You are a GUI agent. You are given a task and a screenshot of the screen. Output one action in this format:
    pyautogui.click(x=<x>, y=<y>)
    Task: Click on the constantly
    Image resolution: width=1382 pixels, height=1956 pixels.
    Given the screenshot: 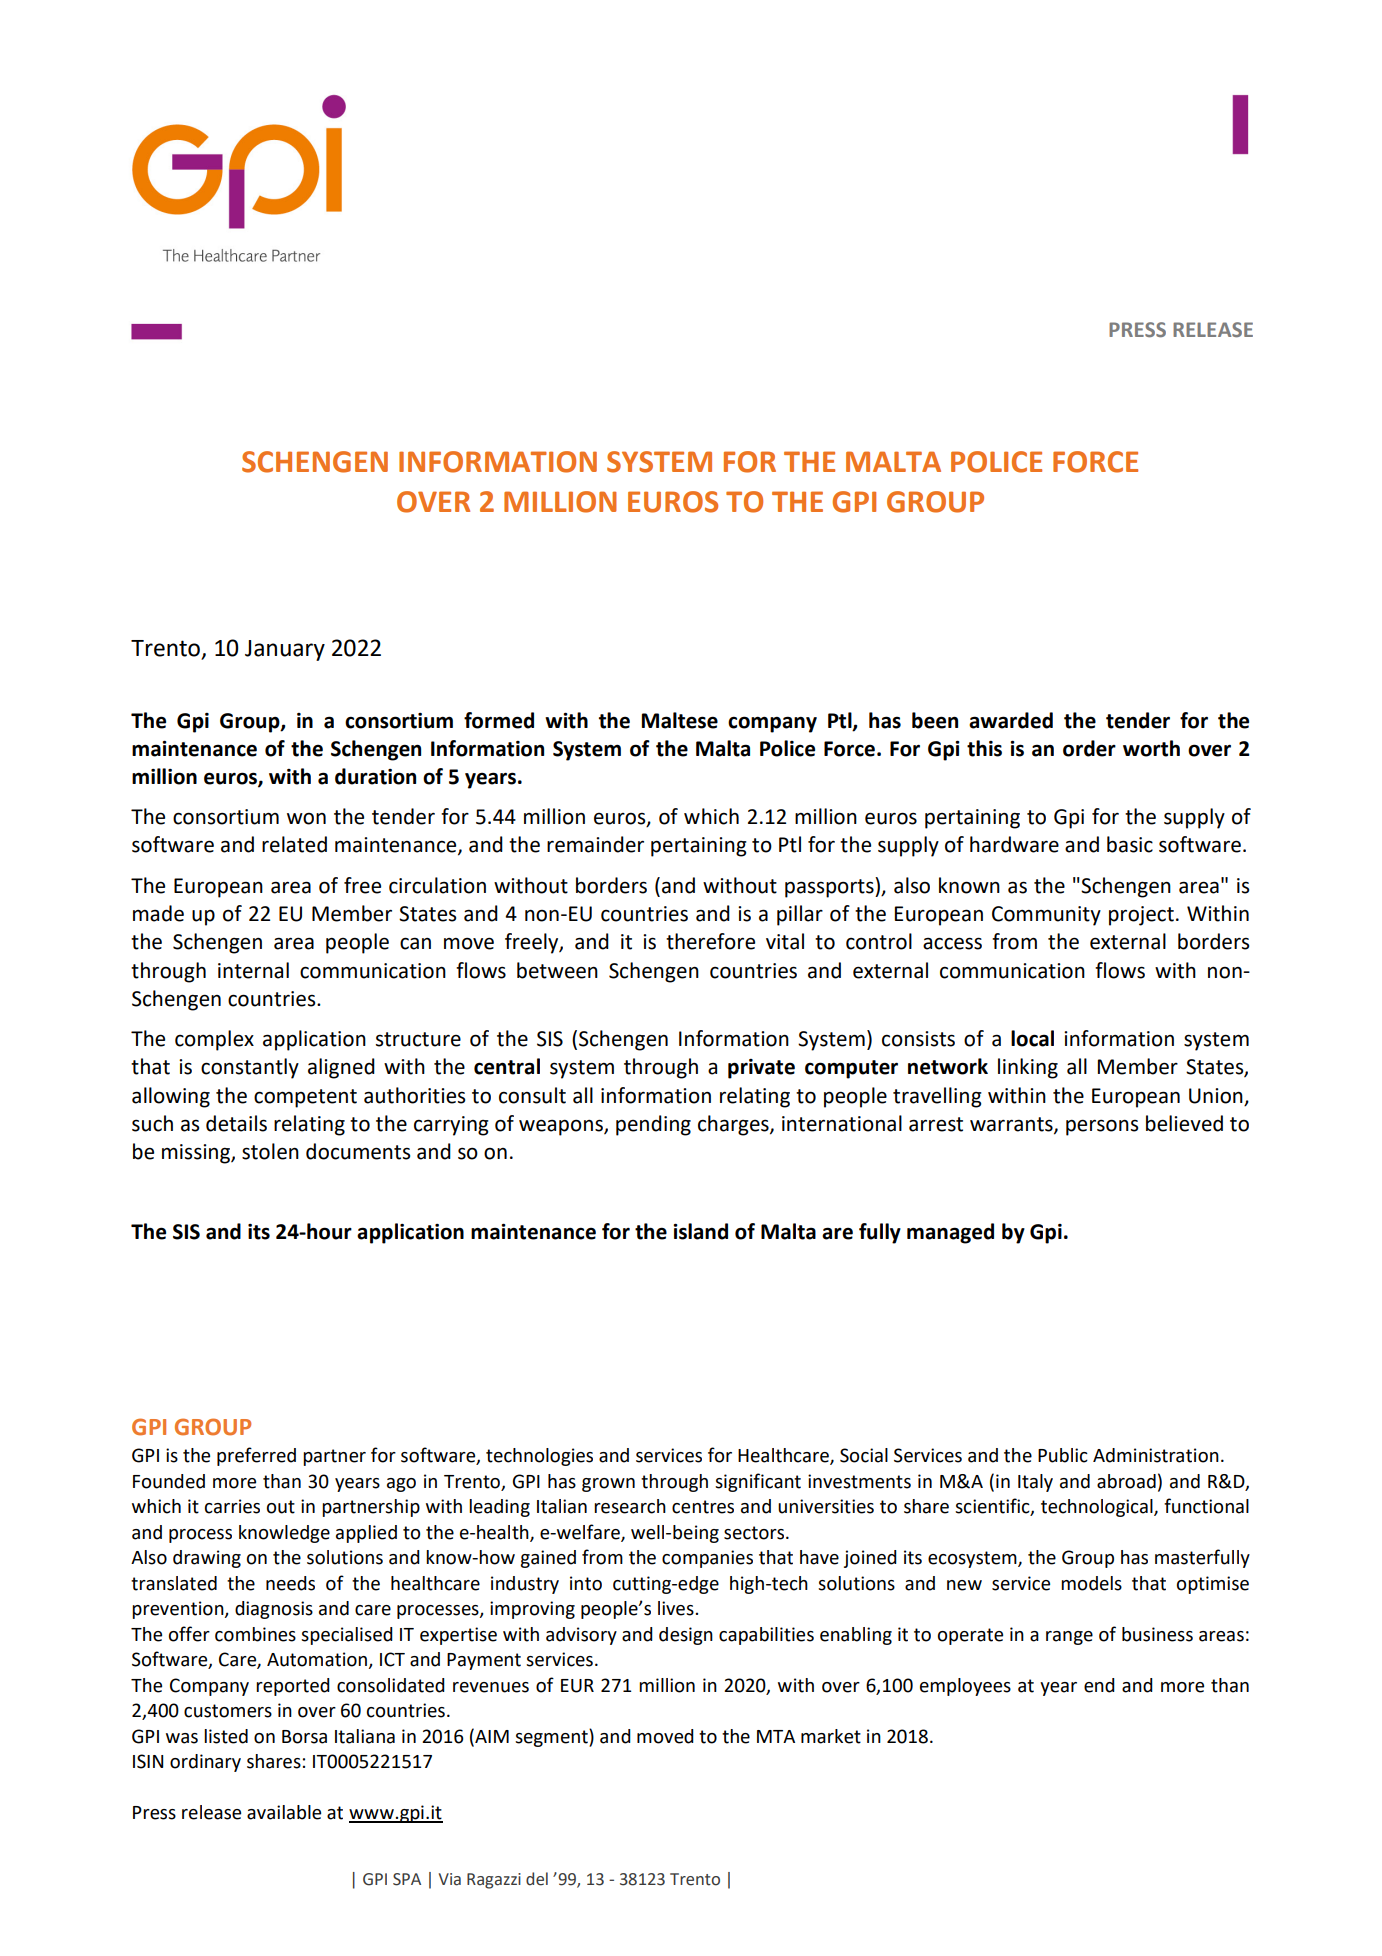 What is the action you would take?
    pyautogui.click(x=250, y=1068)
